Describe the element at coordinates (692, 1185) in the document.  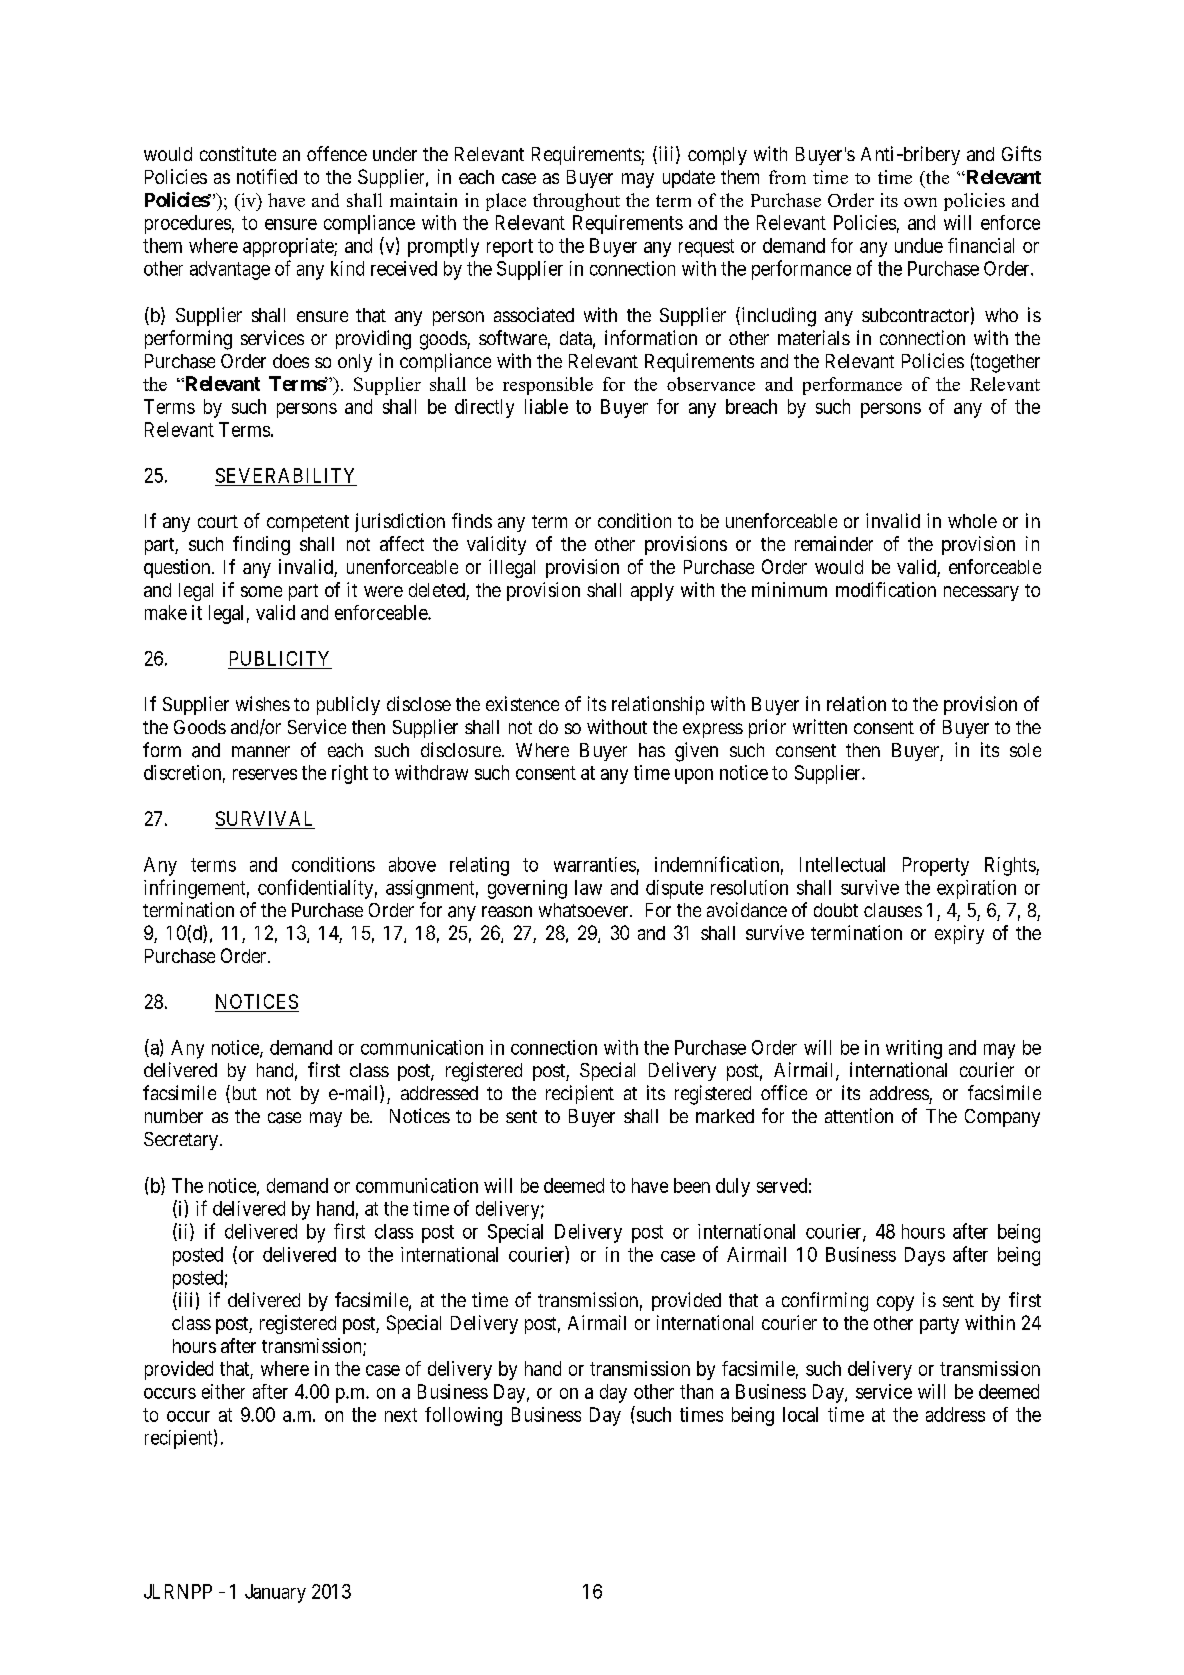
I see `been` at that location.
